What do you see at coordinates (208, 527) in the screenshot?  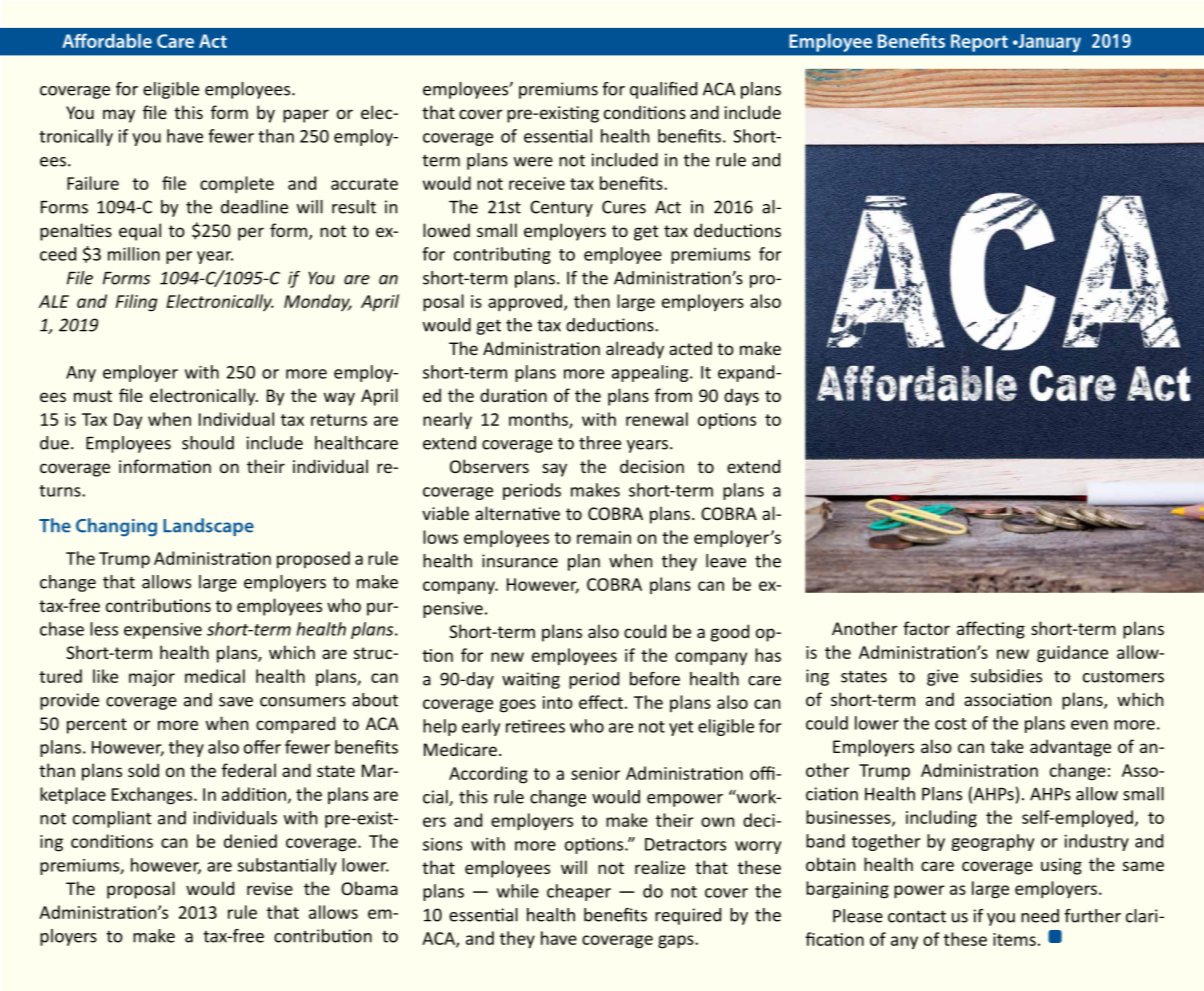 I see `Landscape` at bounding box center [208, 527].
